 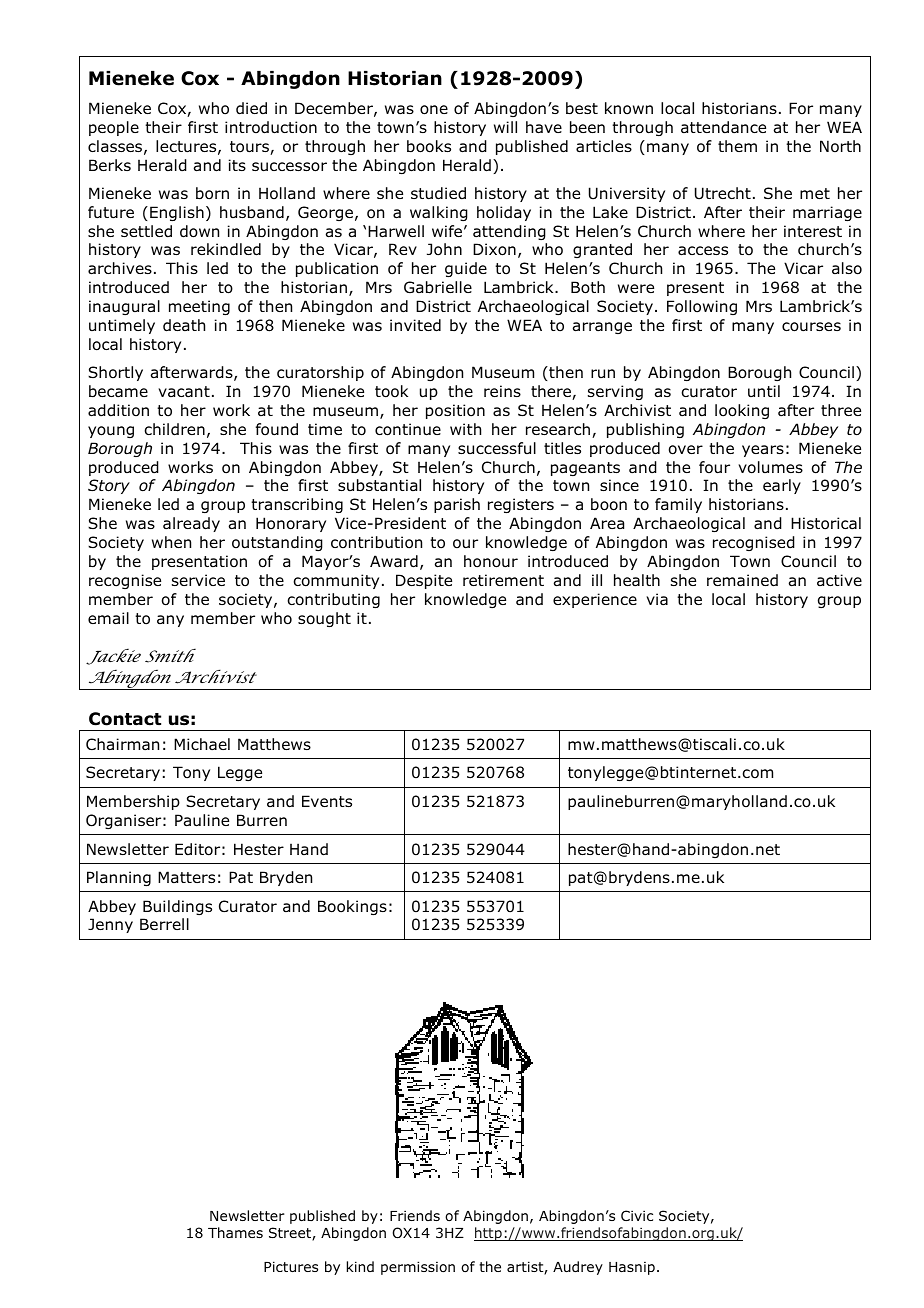 What do you see at coordinates (202, 744) in the image?
I see `Michael` at bounding box center [202, 744].
